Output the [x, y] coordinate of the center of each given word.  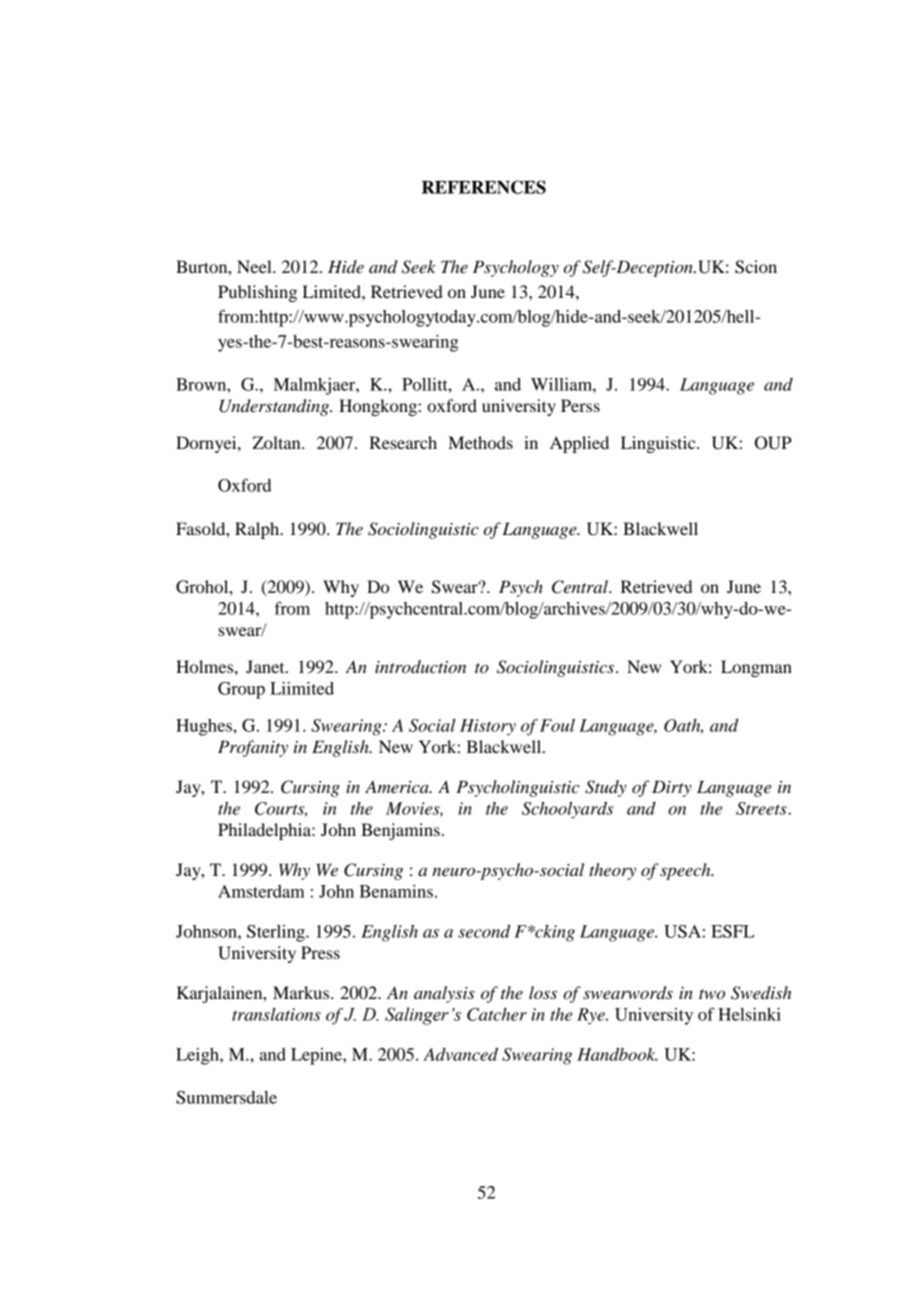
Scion [756, 267]
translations [276, 1014]
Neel [255, 266]
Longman [756, 668]
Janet [266, 666]
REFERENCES [484, 187]
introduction [420, 667]
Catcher [497, 1014]
